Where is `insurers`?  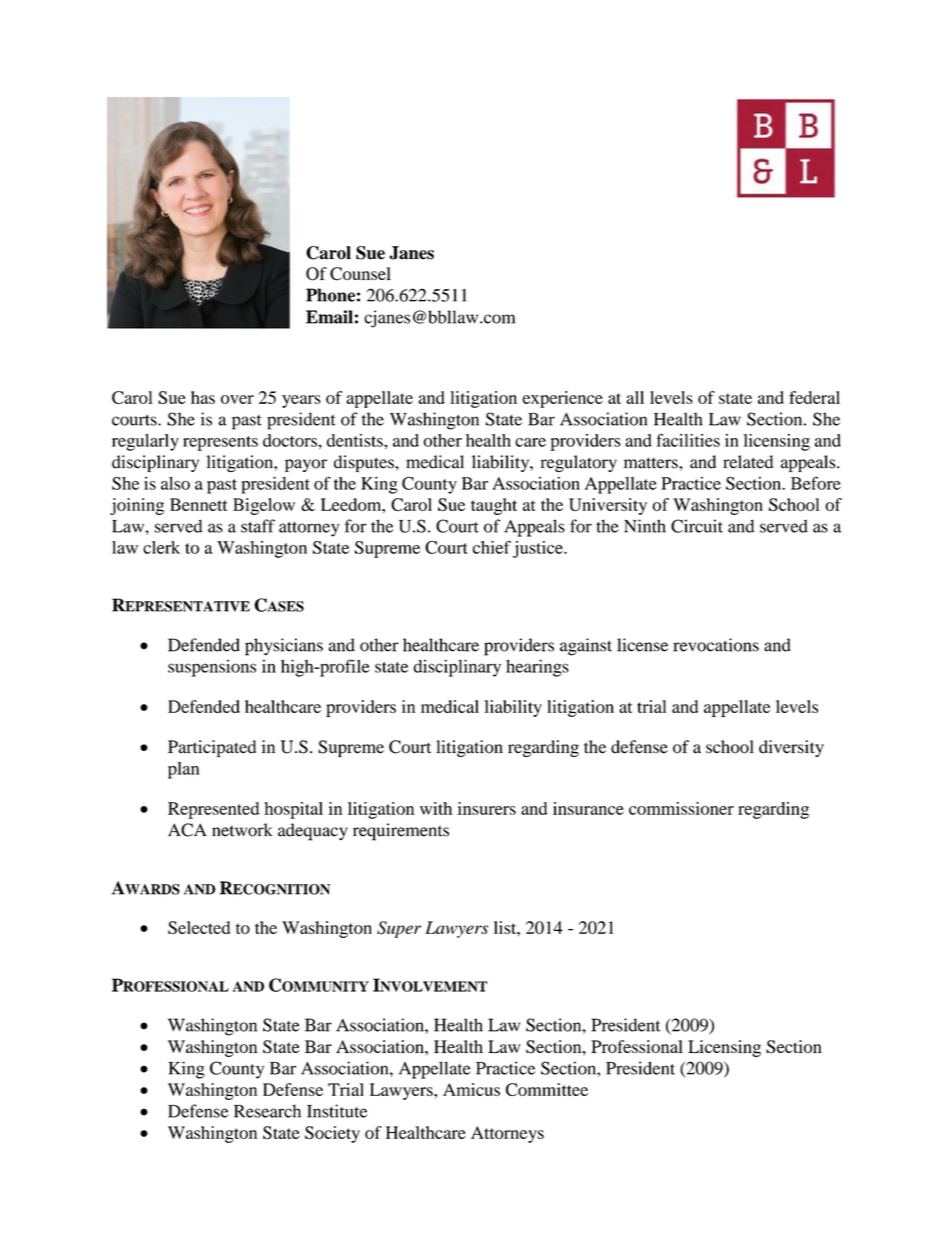
insurers is located at coordinates (486, 808).
